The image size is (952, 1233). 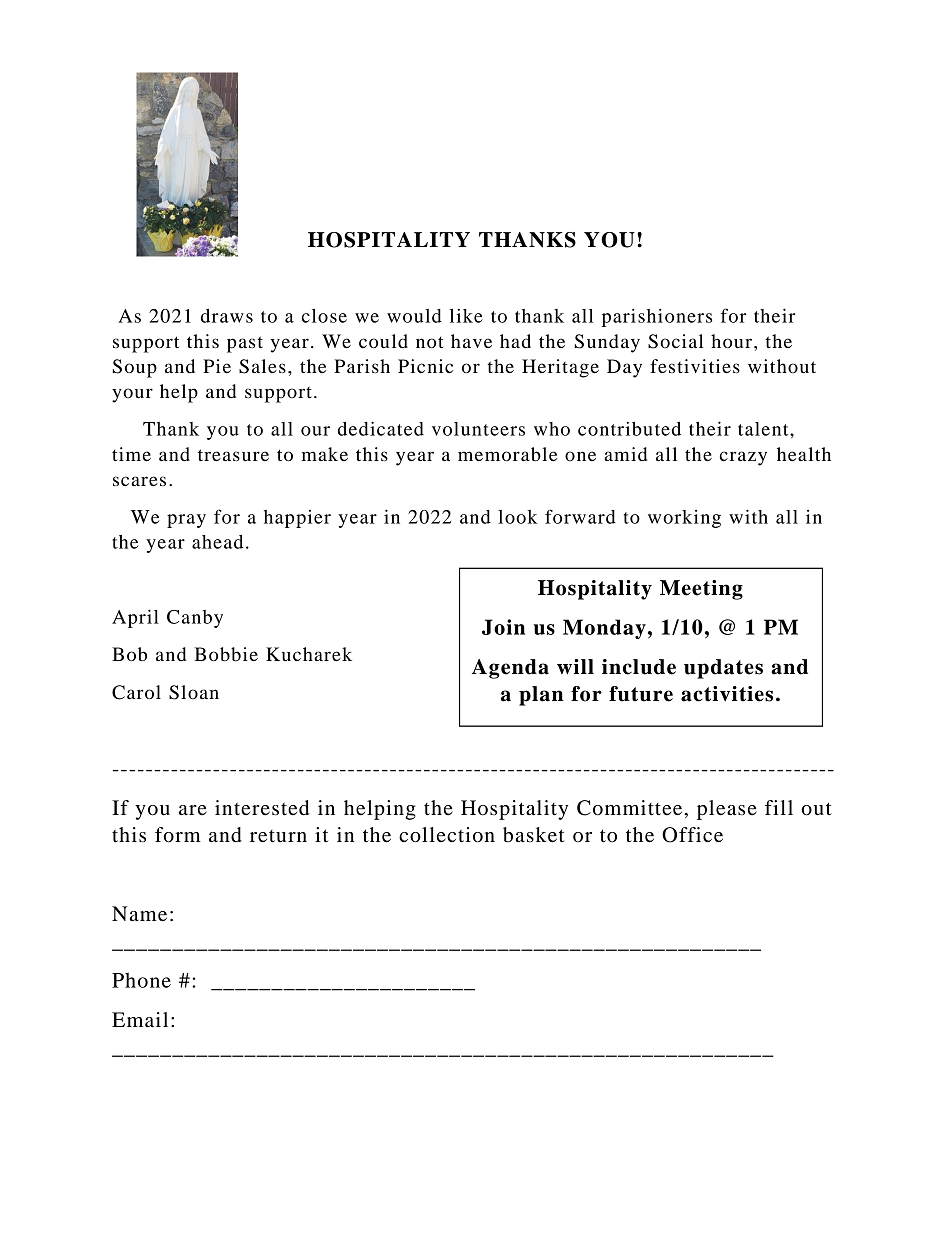 What do you see at coordinates (727, 810) in the image?
I see `please` at bounding box center [727, 810].
